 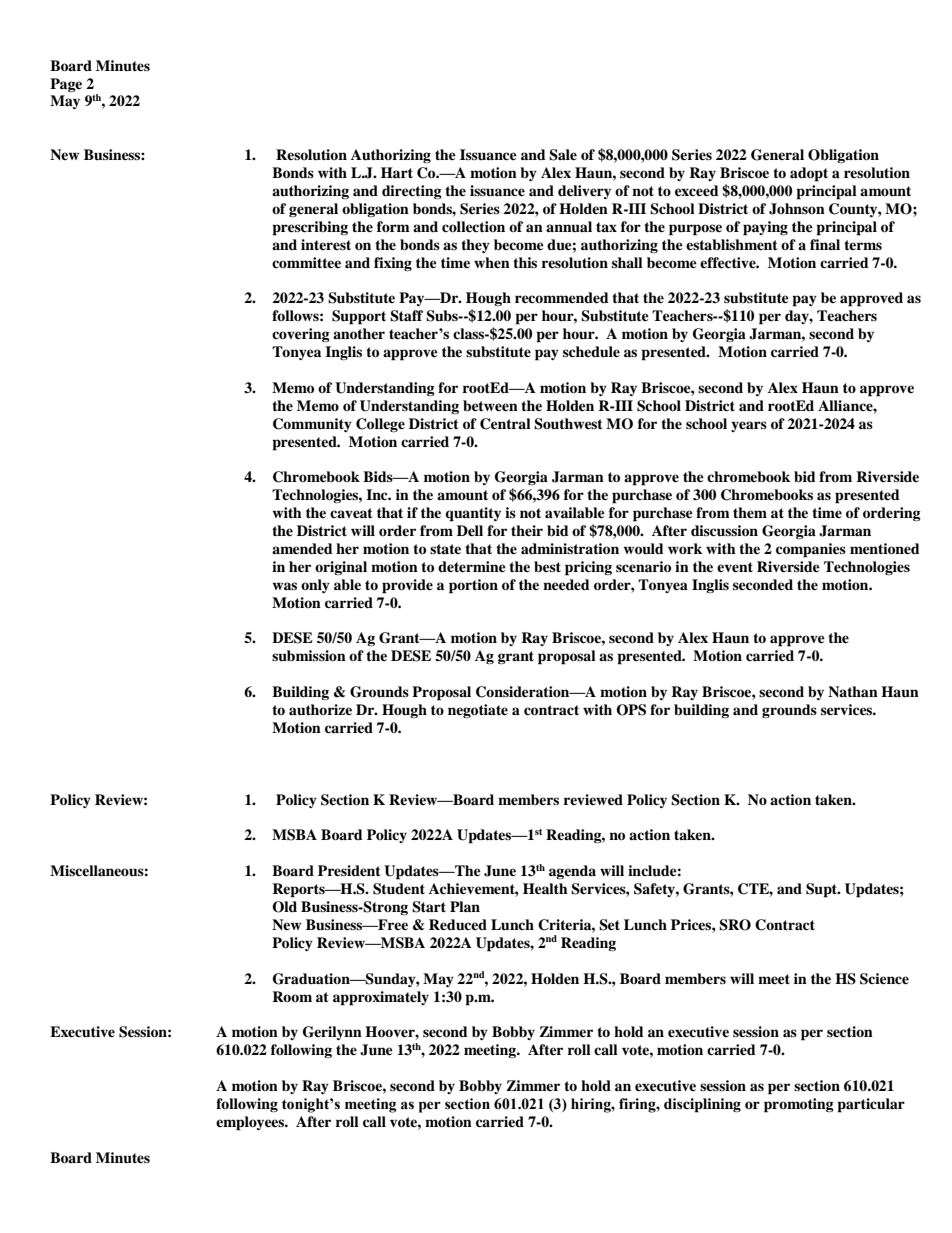 I want to click on SRO, so click(x=735, y=925).
